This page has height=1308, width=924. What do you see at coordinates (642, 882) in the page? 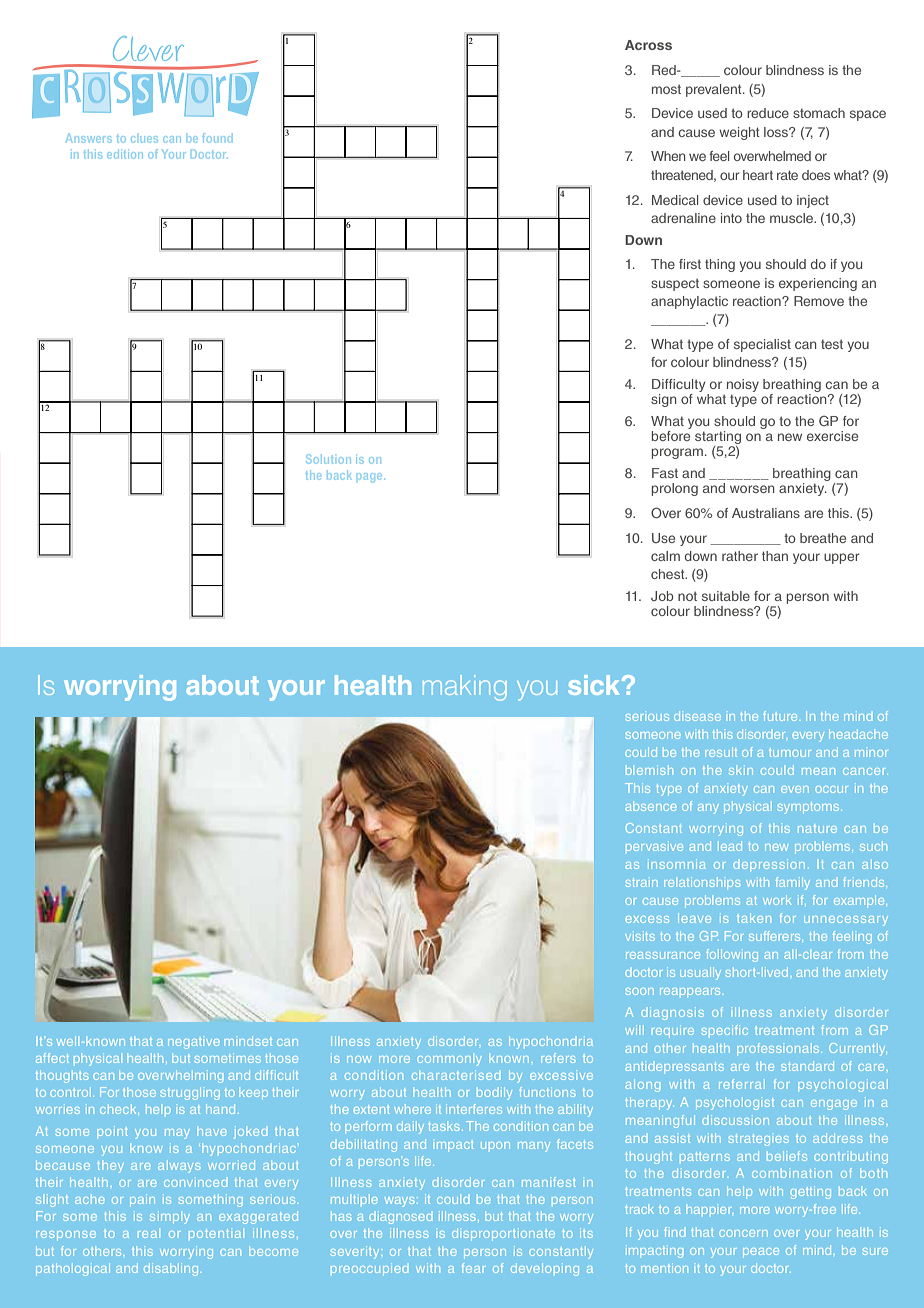
I see `strain` at bounding box center [642, 882].
